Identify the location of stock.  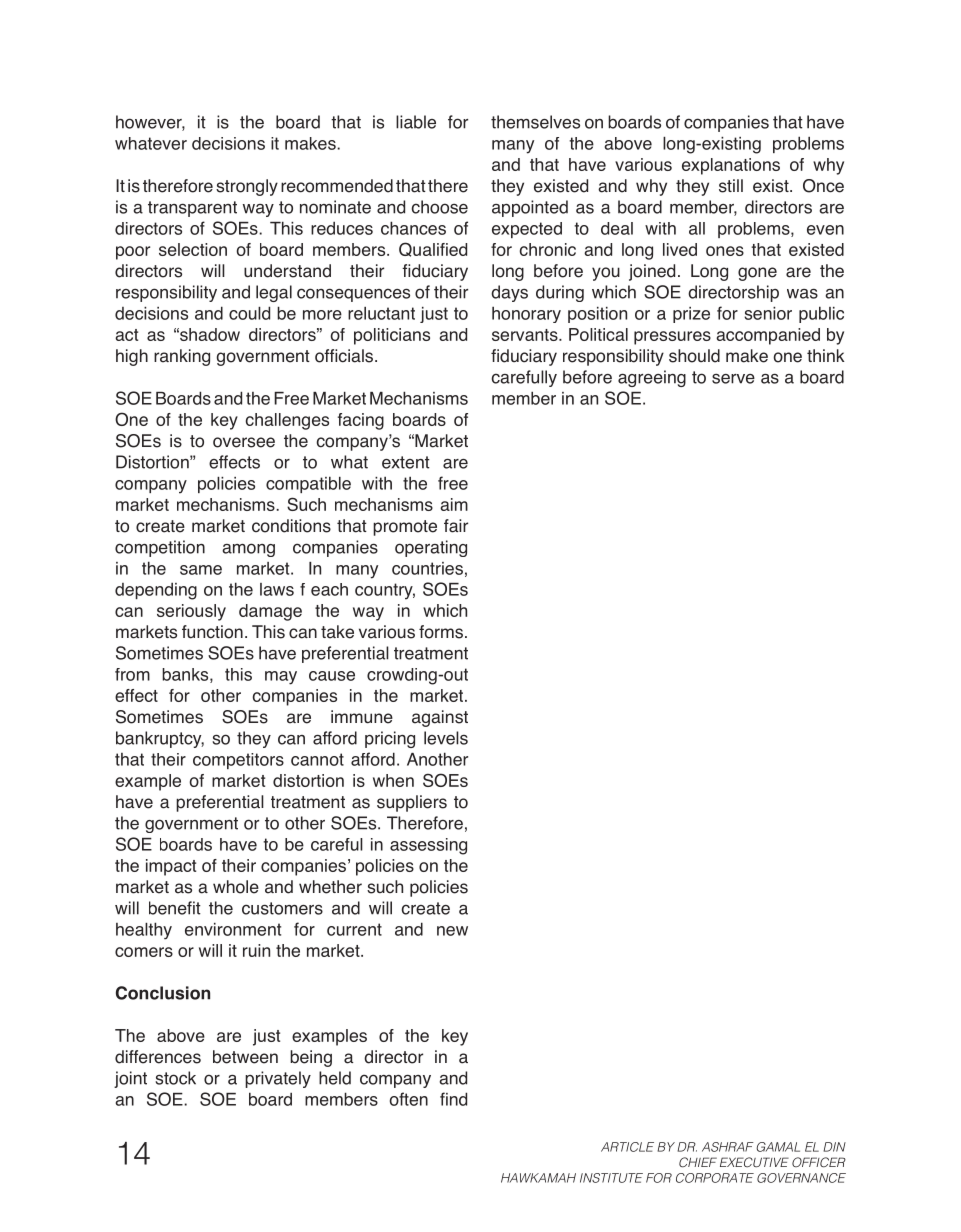
(175, 1078).
